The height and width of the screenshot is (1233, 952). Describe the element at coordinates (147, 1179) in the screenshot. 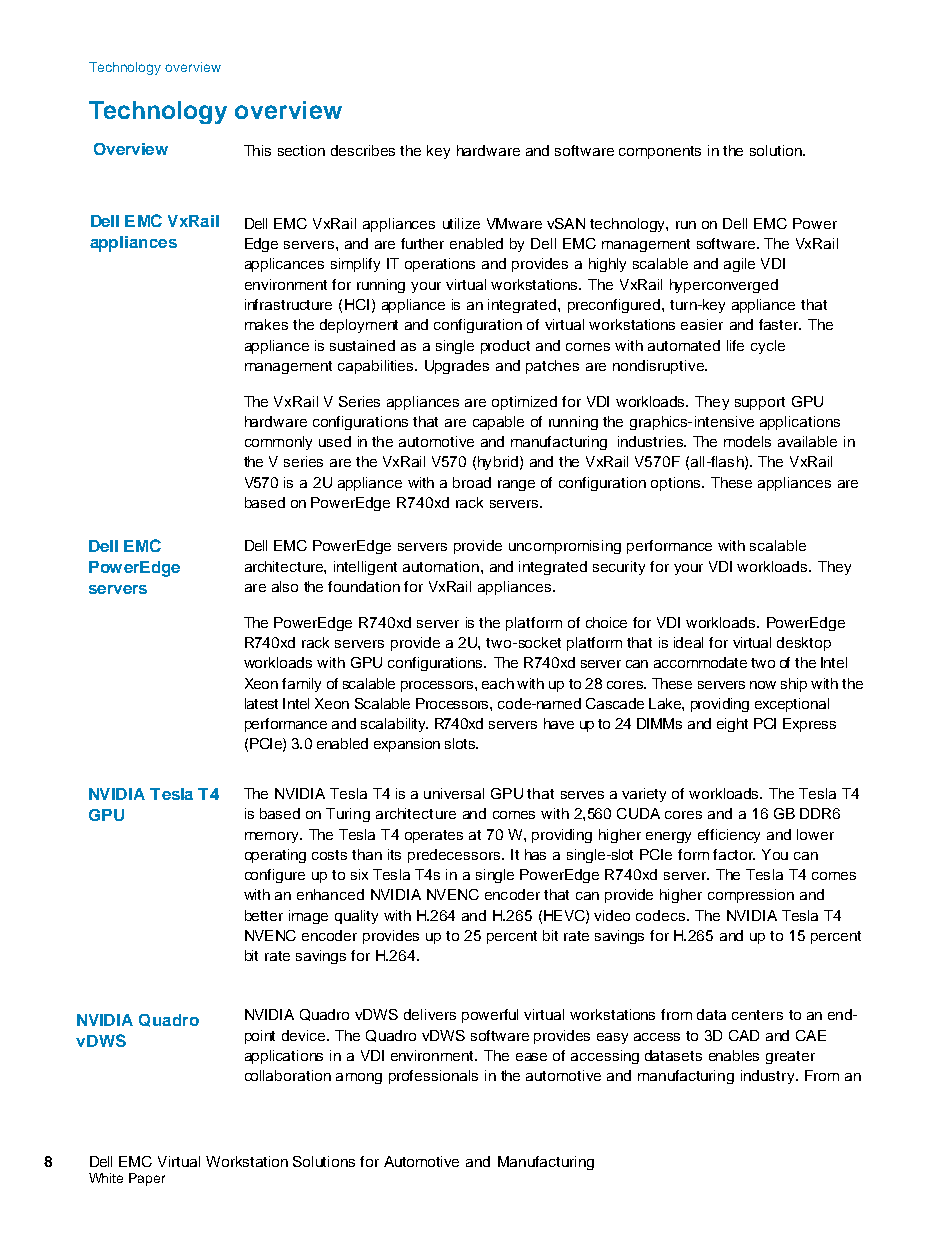

I see `Paper` at that location.
